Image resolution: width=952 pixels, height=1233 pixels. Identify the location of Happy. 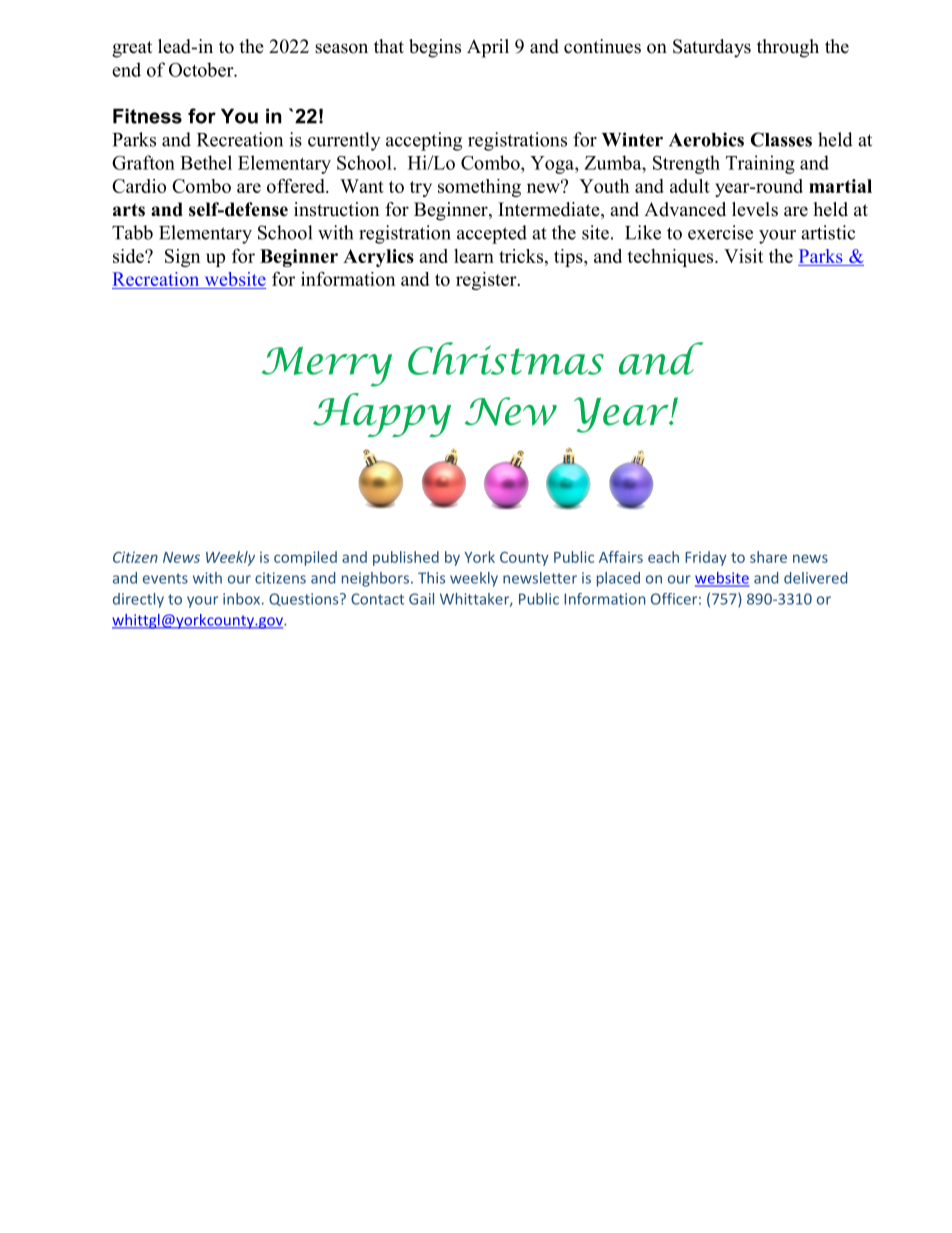
(382, 415).
